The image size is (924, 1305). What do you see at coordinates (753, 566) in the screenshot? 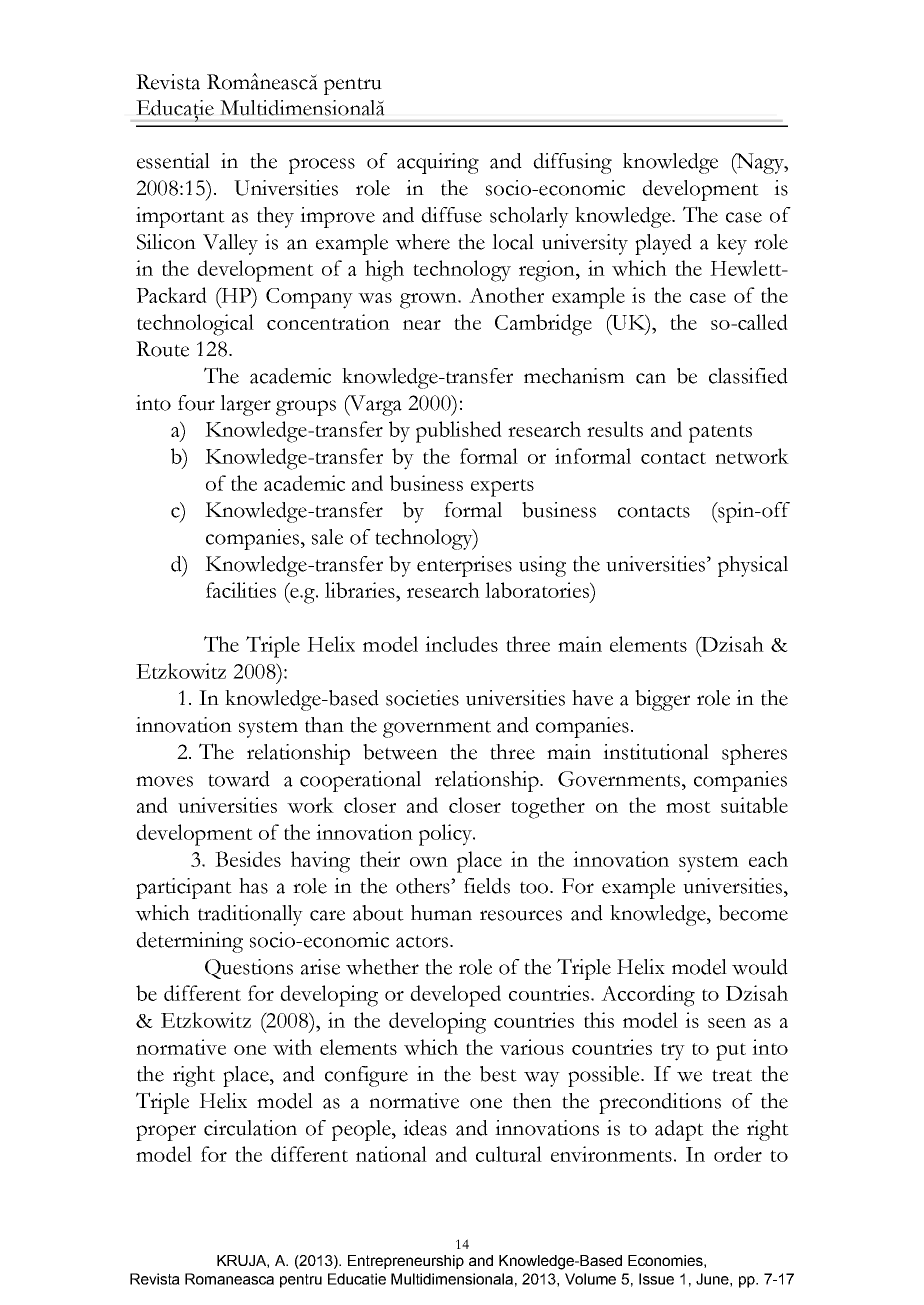
I see `physical` at bounding box center [753, 566].
